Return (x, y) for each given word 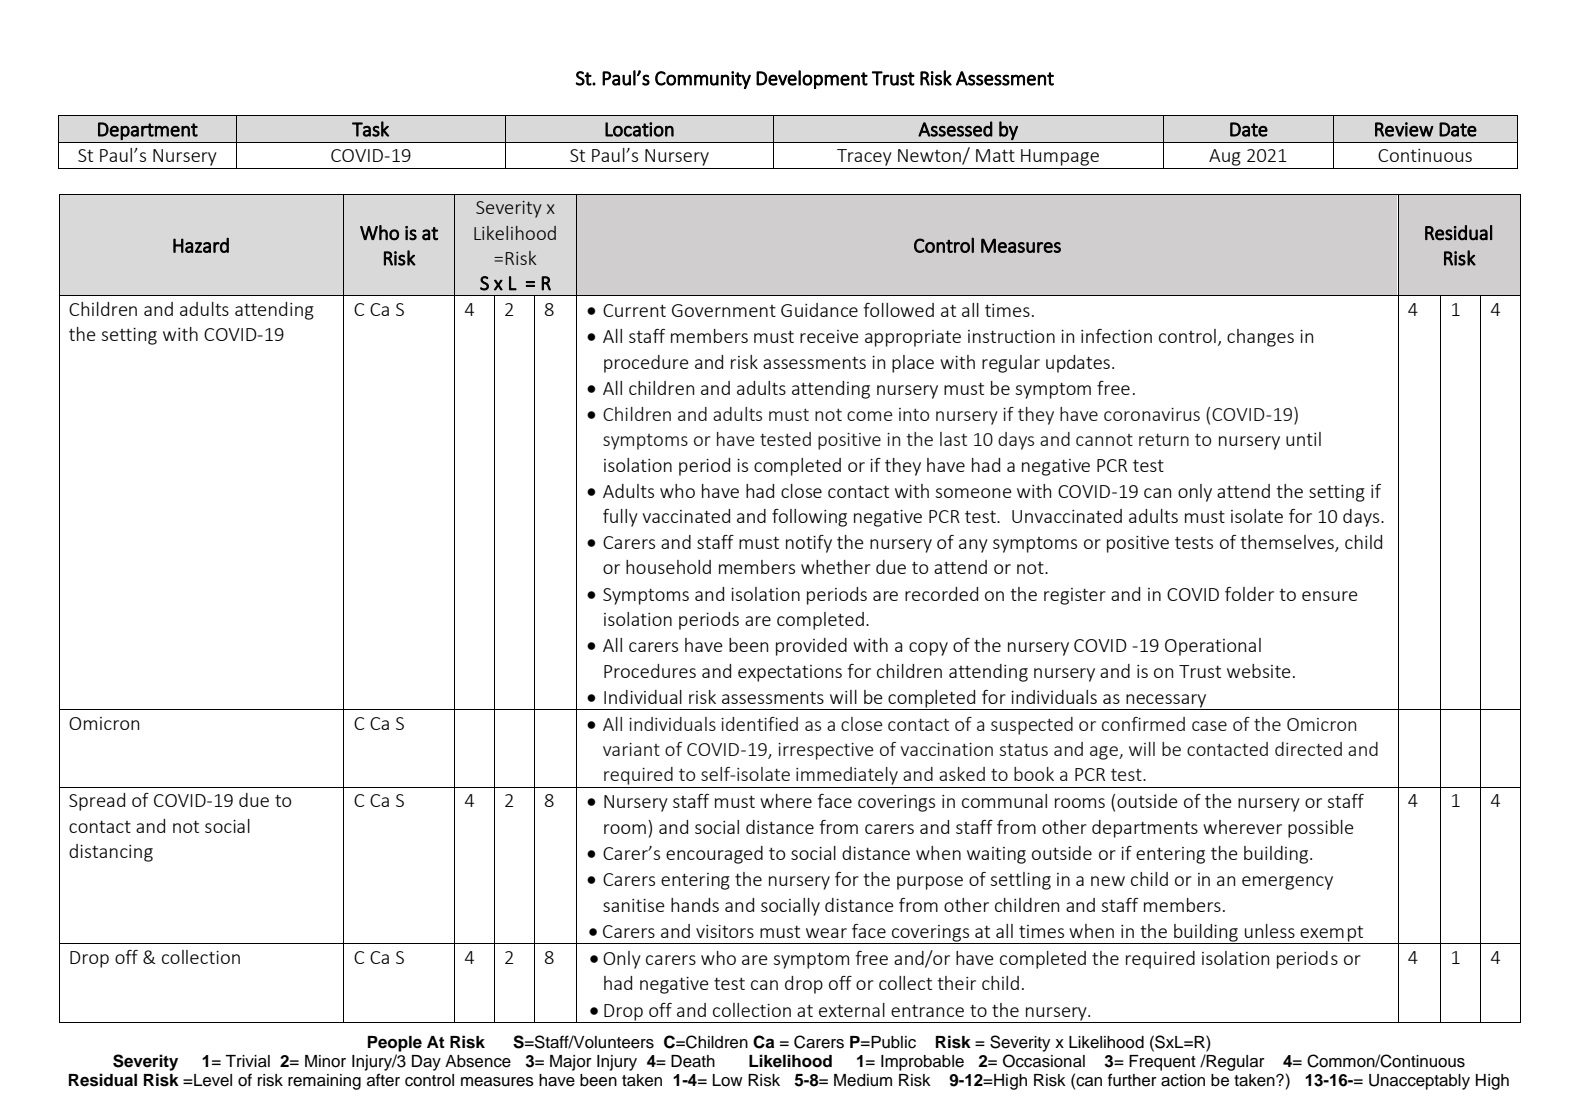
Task (370, 129)
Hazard (201, 245)
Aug (1225, 157)
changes (1260, 338)
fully (620, 518)
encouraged (714, 855)
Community (703, 80)
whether (836, 567)
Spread (97, 802)
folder (1249, 594)
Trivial (247, 1061)
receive (829, 336)
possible (1321, 829)
